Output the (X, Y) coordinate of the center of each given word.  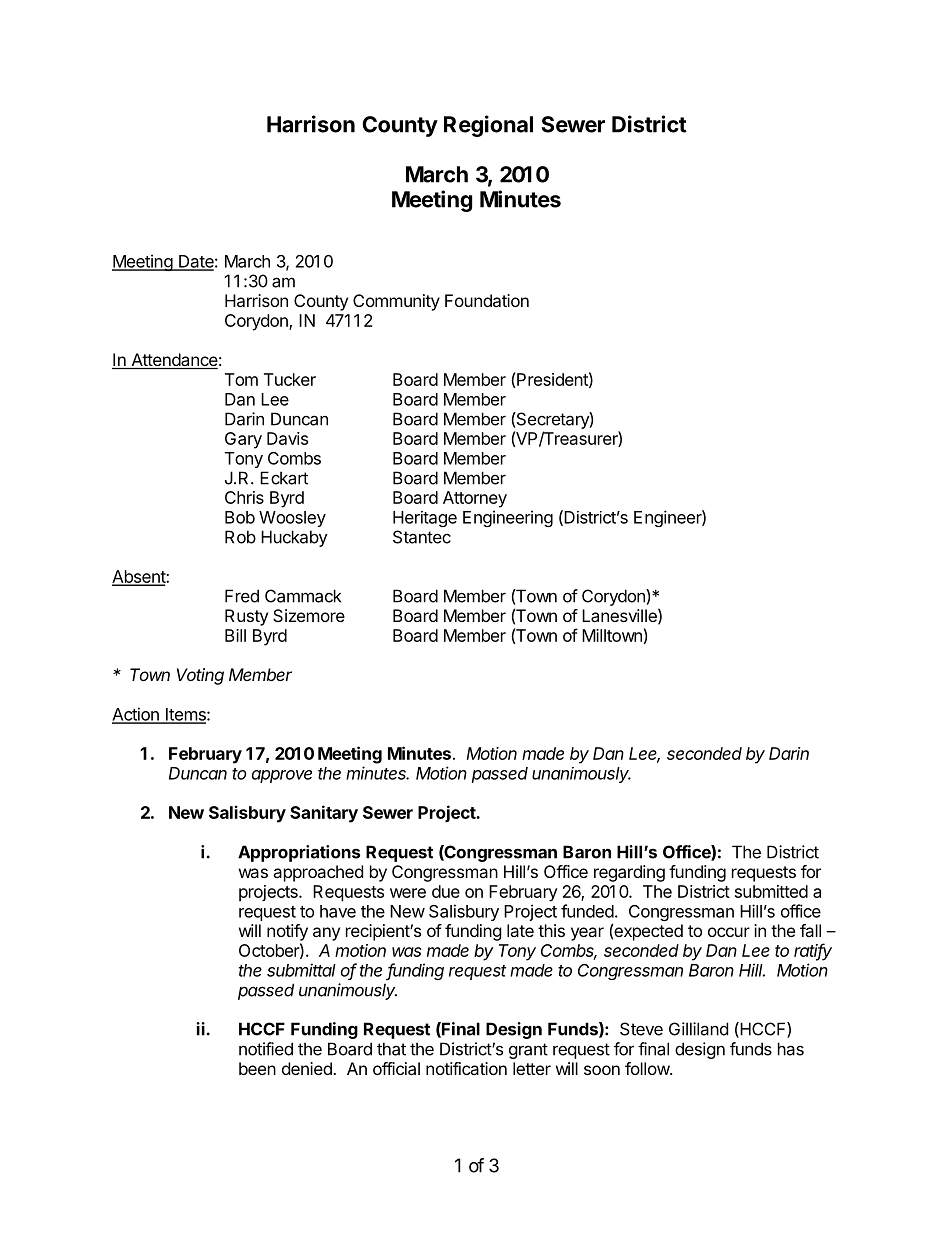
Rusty (246, 617)
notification (466, 1068)
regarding (629, 873)
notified (266, 1049)
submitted (771, 891)
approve (282, 776)
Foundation (487, 300)
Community (396, 302)
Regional (488, 126)
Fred (242, 596)
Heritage (425, 519)
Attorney (475, 499)
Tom (241, 379)
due (446, 891)
